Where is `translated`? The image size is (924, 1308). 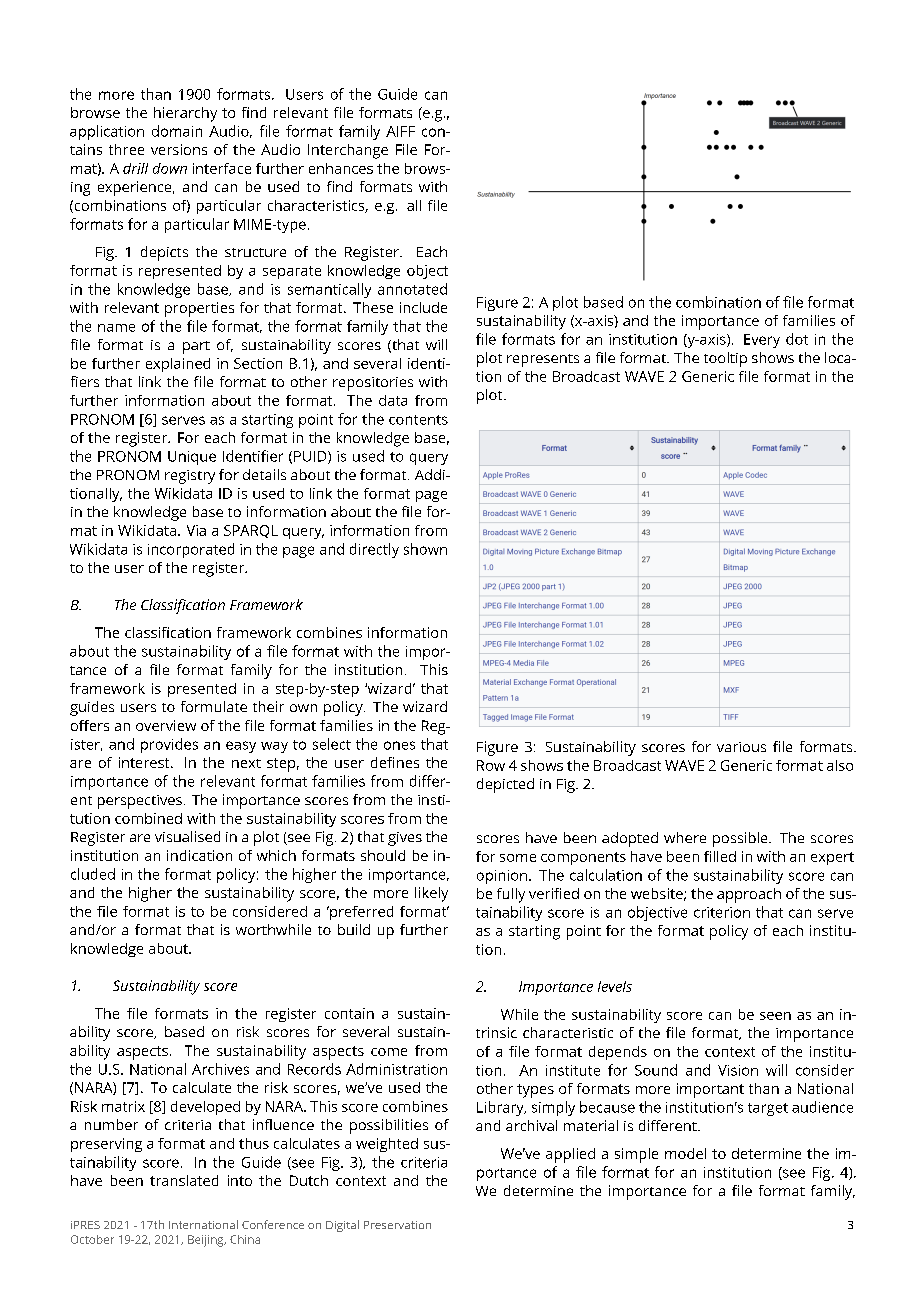 translated is located at coordinates (184, 1180).
